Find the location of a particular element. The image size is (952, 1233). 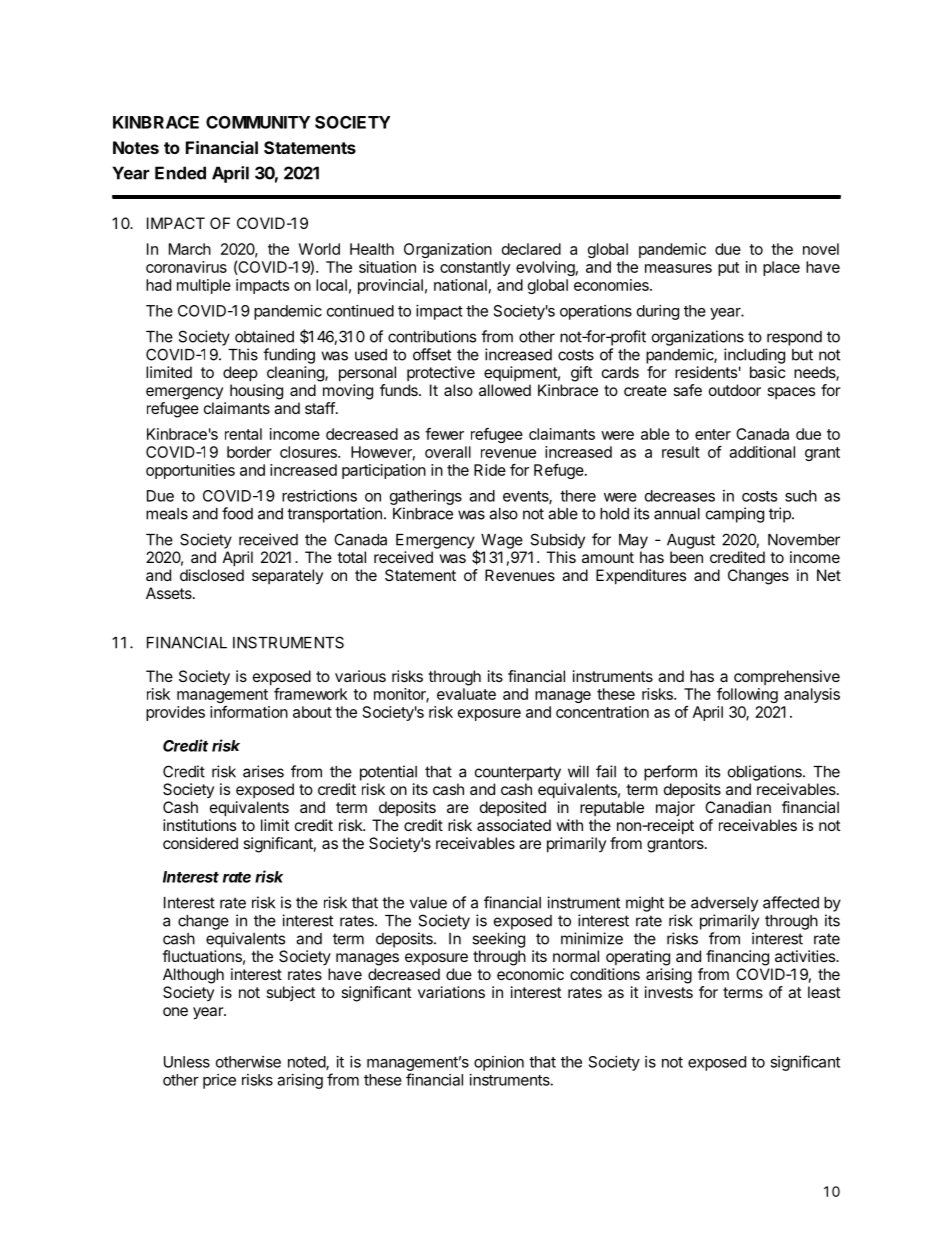

declared is located at coordinates (531, 249).
